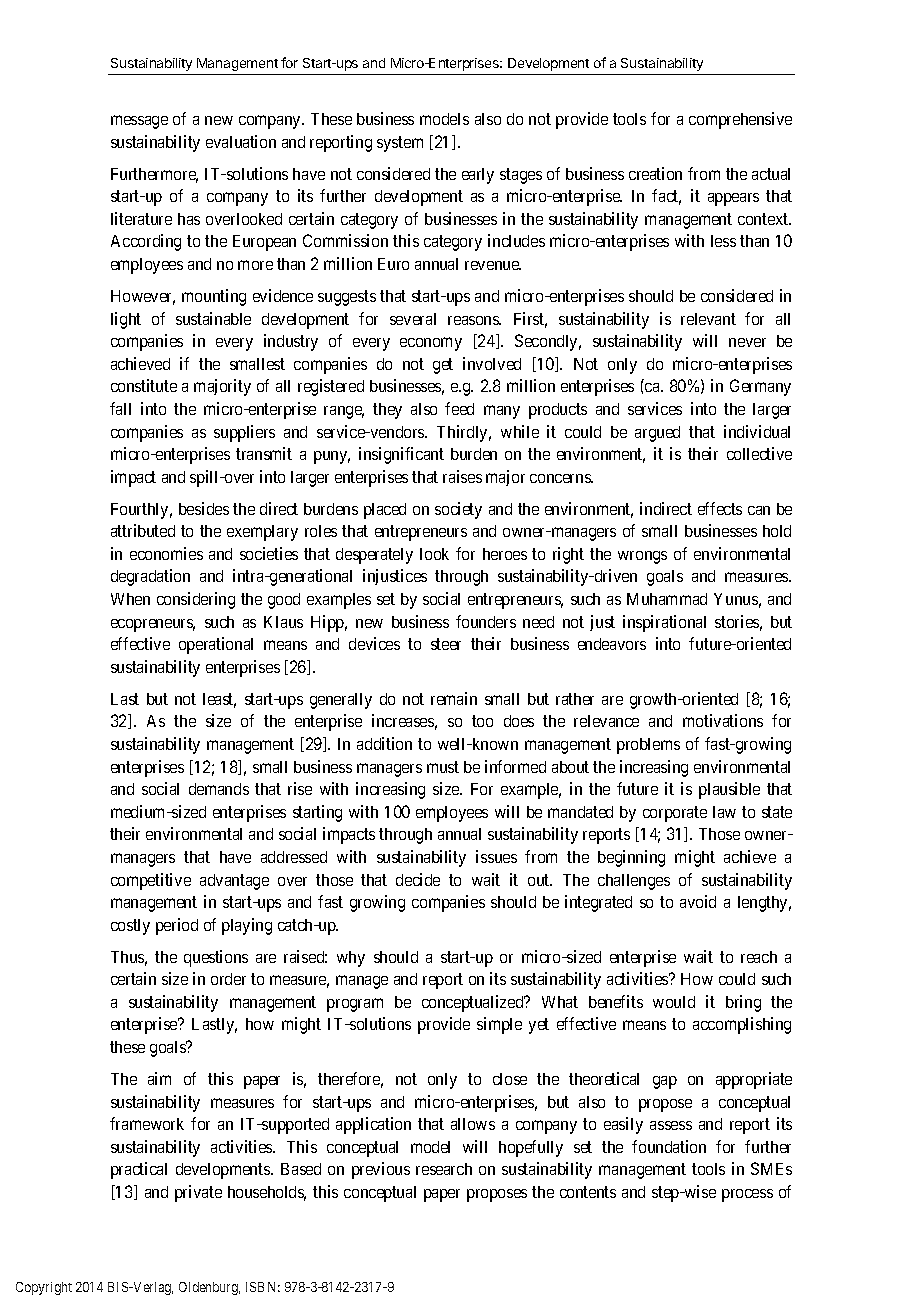 The image size is (924, 1308). Describe the element at coordinates (241, 141) in the document. I see `evaluation` at that location.
